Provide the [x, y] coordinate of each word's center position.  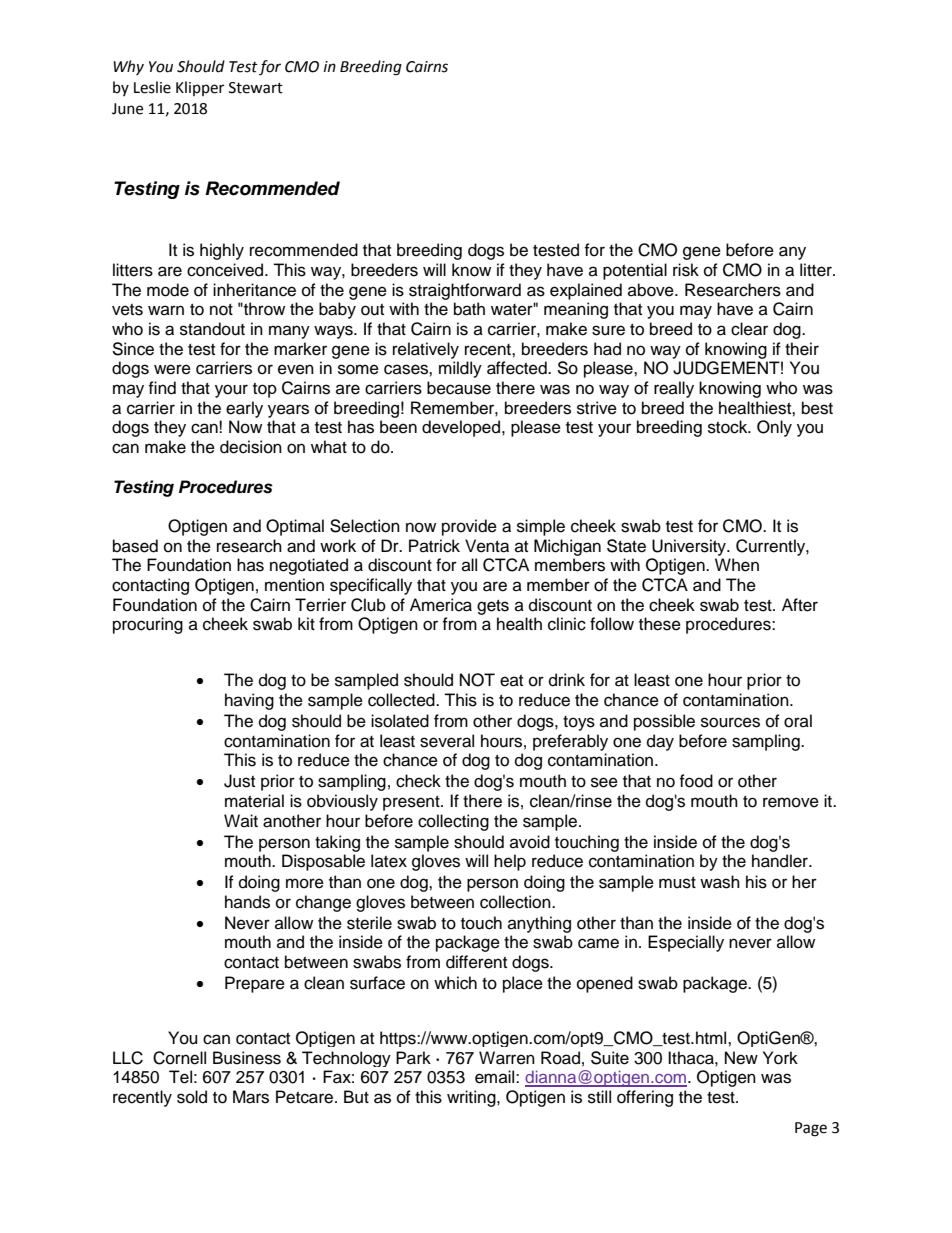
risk [686, 270]
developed [462, 428]
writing [472, 1098]
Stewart [256, 88]
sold [192, 1097]
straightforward [465, 291]
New [741, 1058]
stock [729, 427]
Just [239, 781]
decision [251, 447]
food [696, 781]
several [447, 741]
